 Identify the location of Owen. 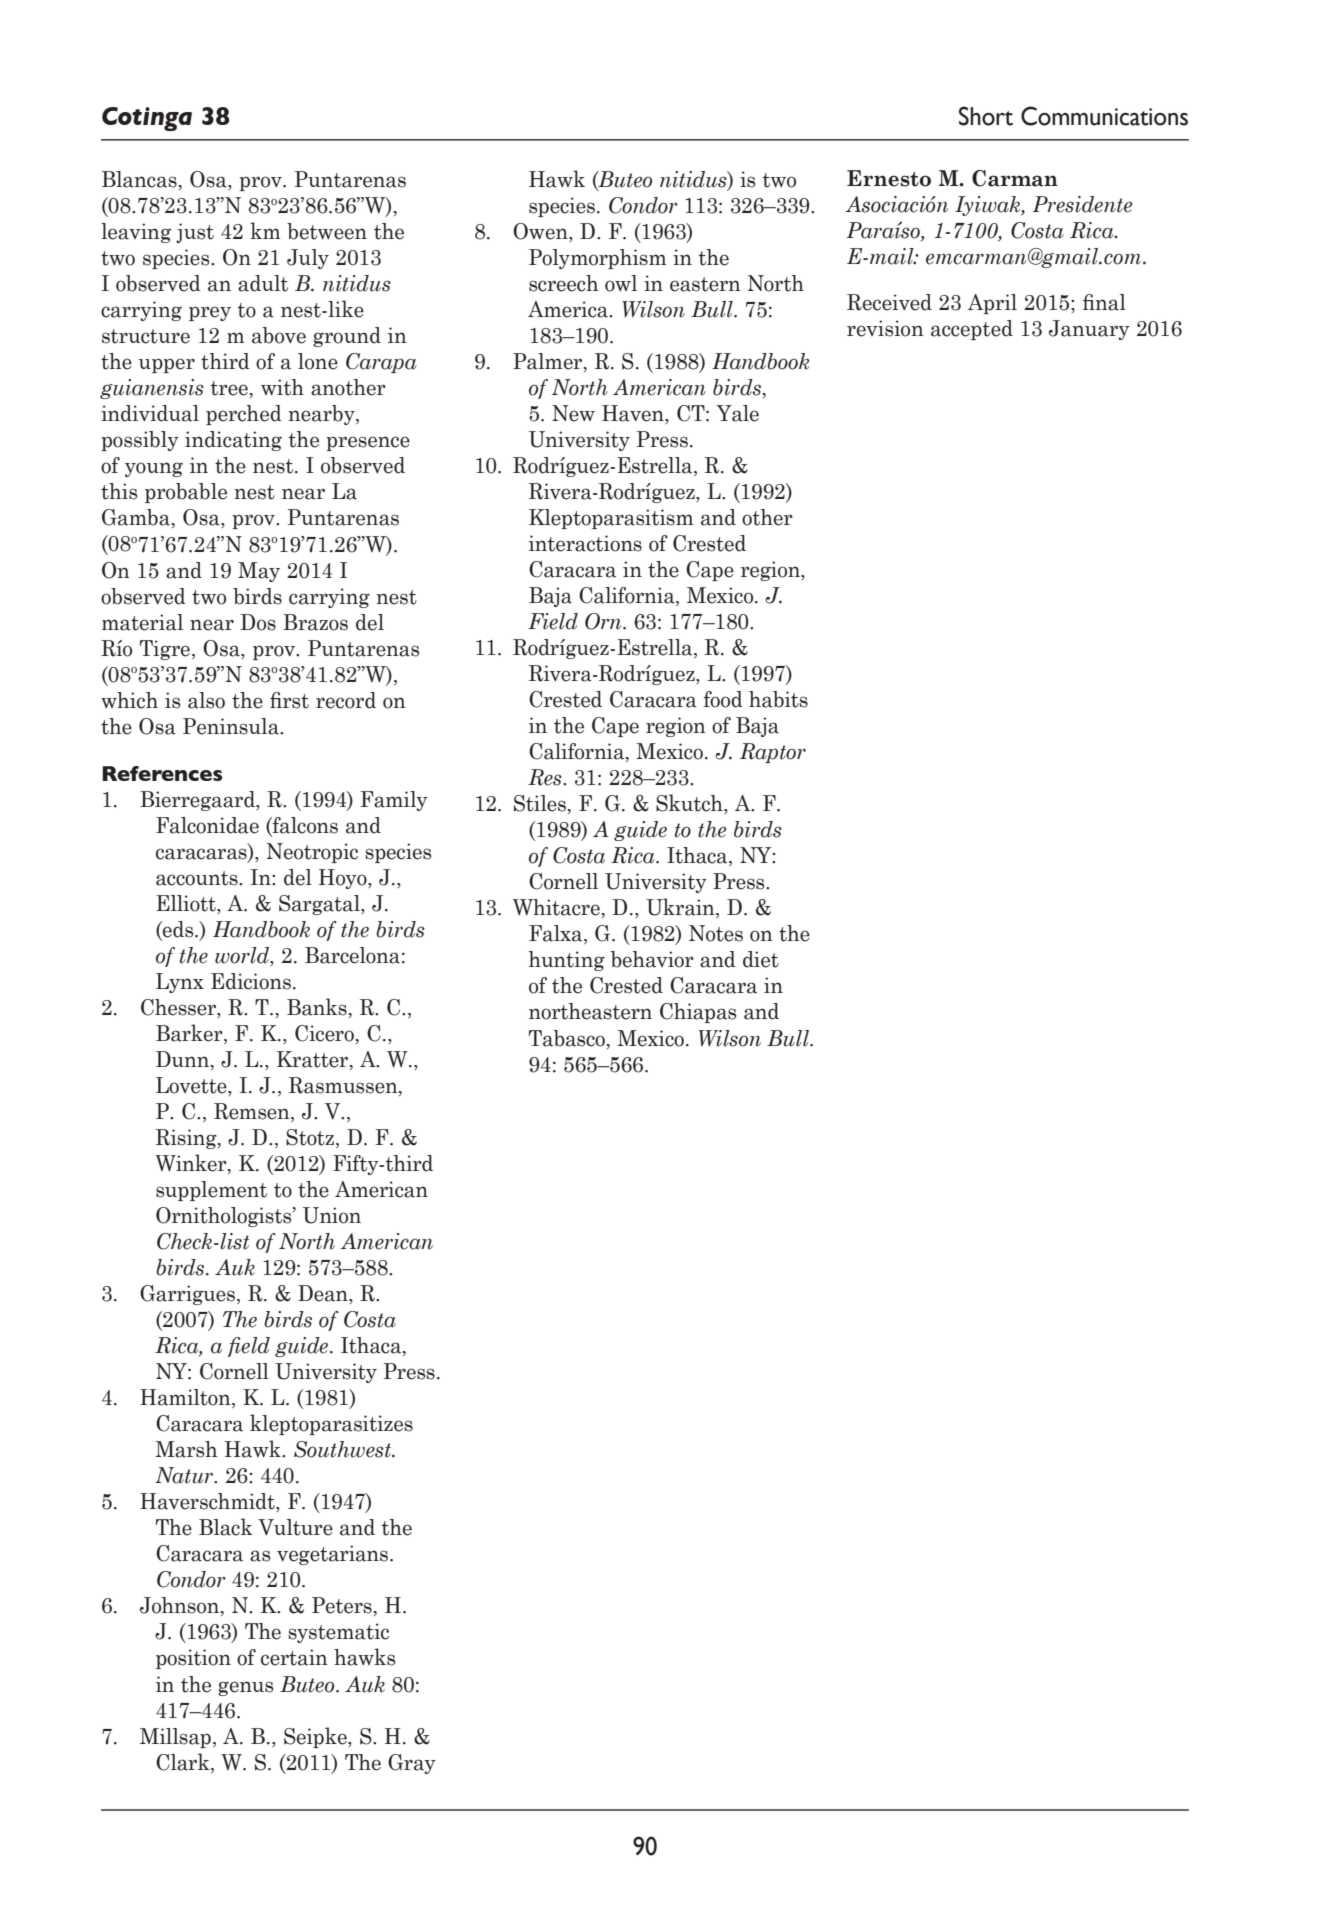
(541, 232).
